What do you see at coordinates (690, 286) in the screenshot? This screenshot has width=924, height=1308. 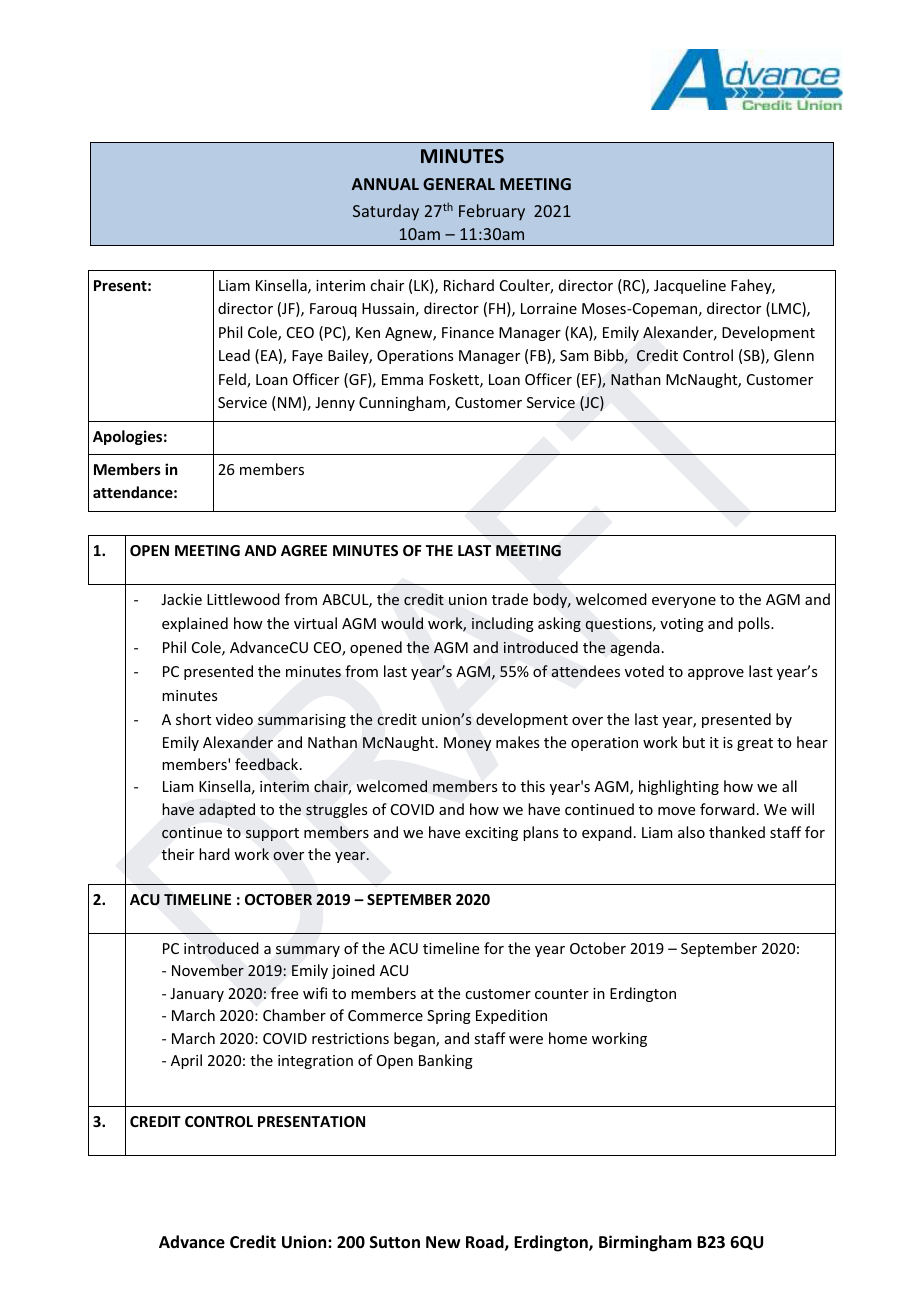 I see `Jacqueline` at bounding box center [690, 286].
